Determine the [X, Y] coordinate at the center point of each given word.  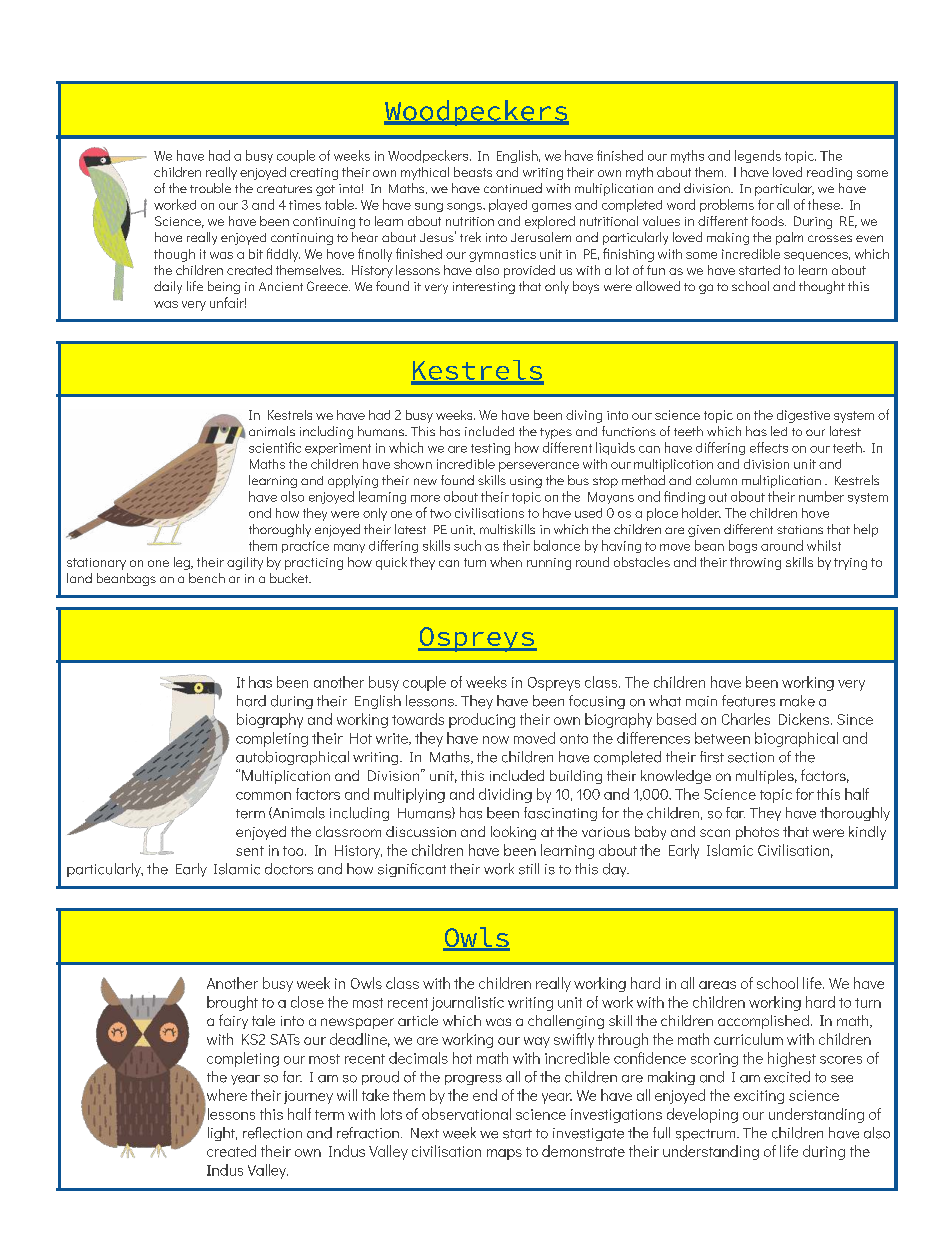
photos [757, 833]
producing [482, 720]
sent [250, 851]
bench [207, 578]
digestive [803, 416]
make [797, 701]
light [222, 1134]
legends [758, 156]
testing [490, 449]
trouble [210, 188]
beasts [473, 172]
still [529, 869]
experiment [338, 449]
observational [466, 1114]
